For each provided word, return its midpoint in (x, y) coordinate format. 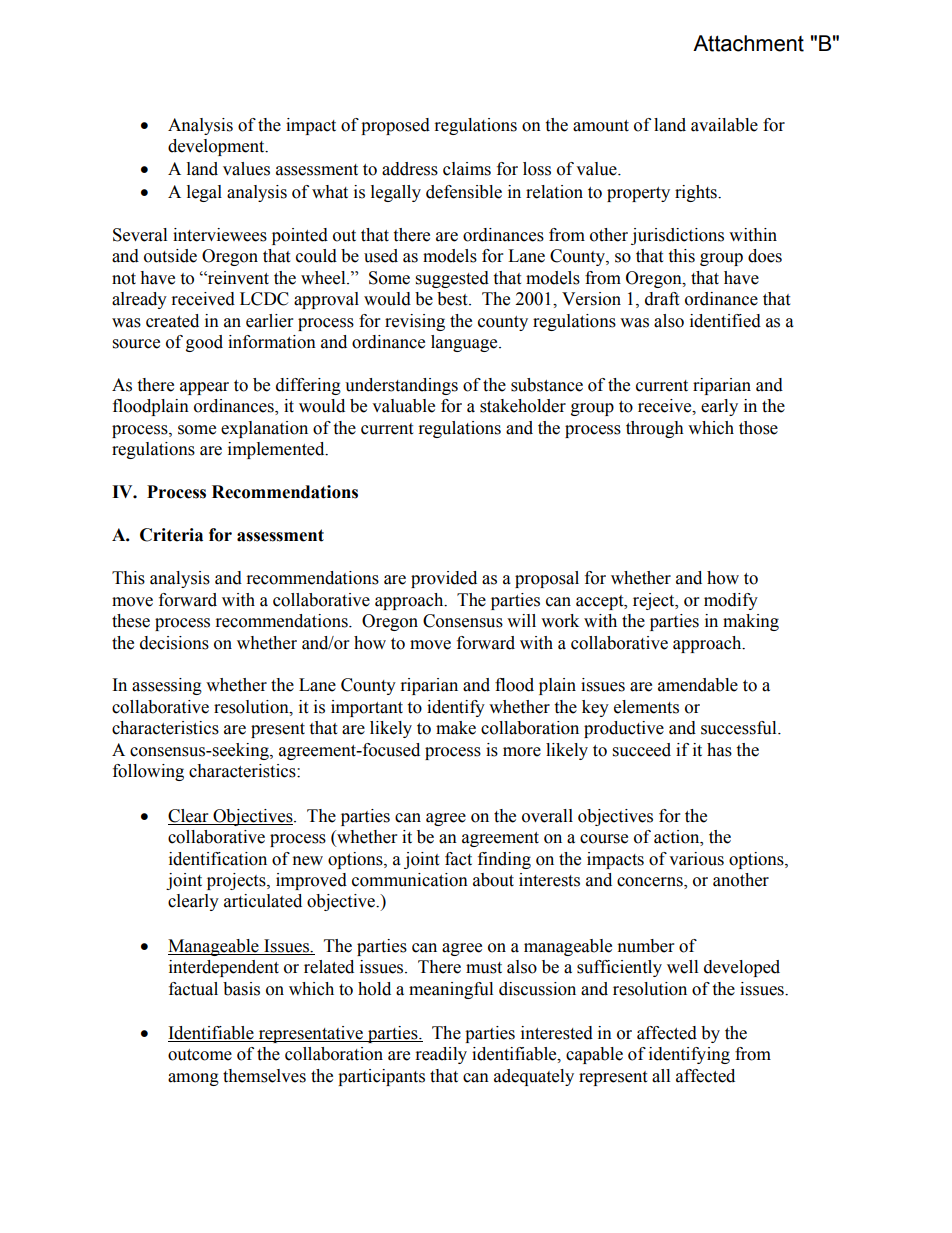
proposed (395, 126)
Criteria (171, 535)
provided (444, 579)
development (217, 147)
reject (655, 601)
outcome (200, 1055)
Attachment (748, 43)
